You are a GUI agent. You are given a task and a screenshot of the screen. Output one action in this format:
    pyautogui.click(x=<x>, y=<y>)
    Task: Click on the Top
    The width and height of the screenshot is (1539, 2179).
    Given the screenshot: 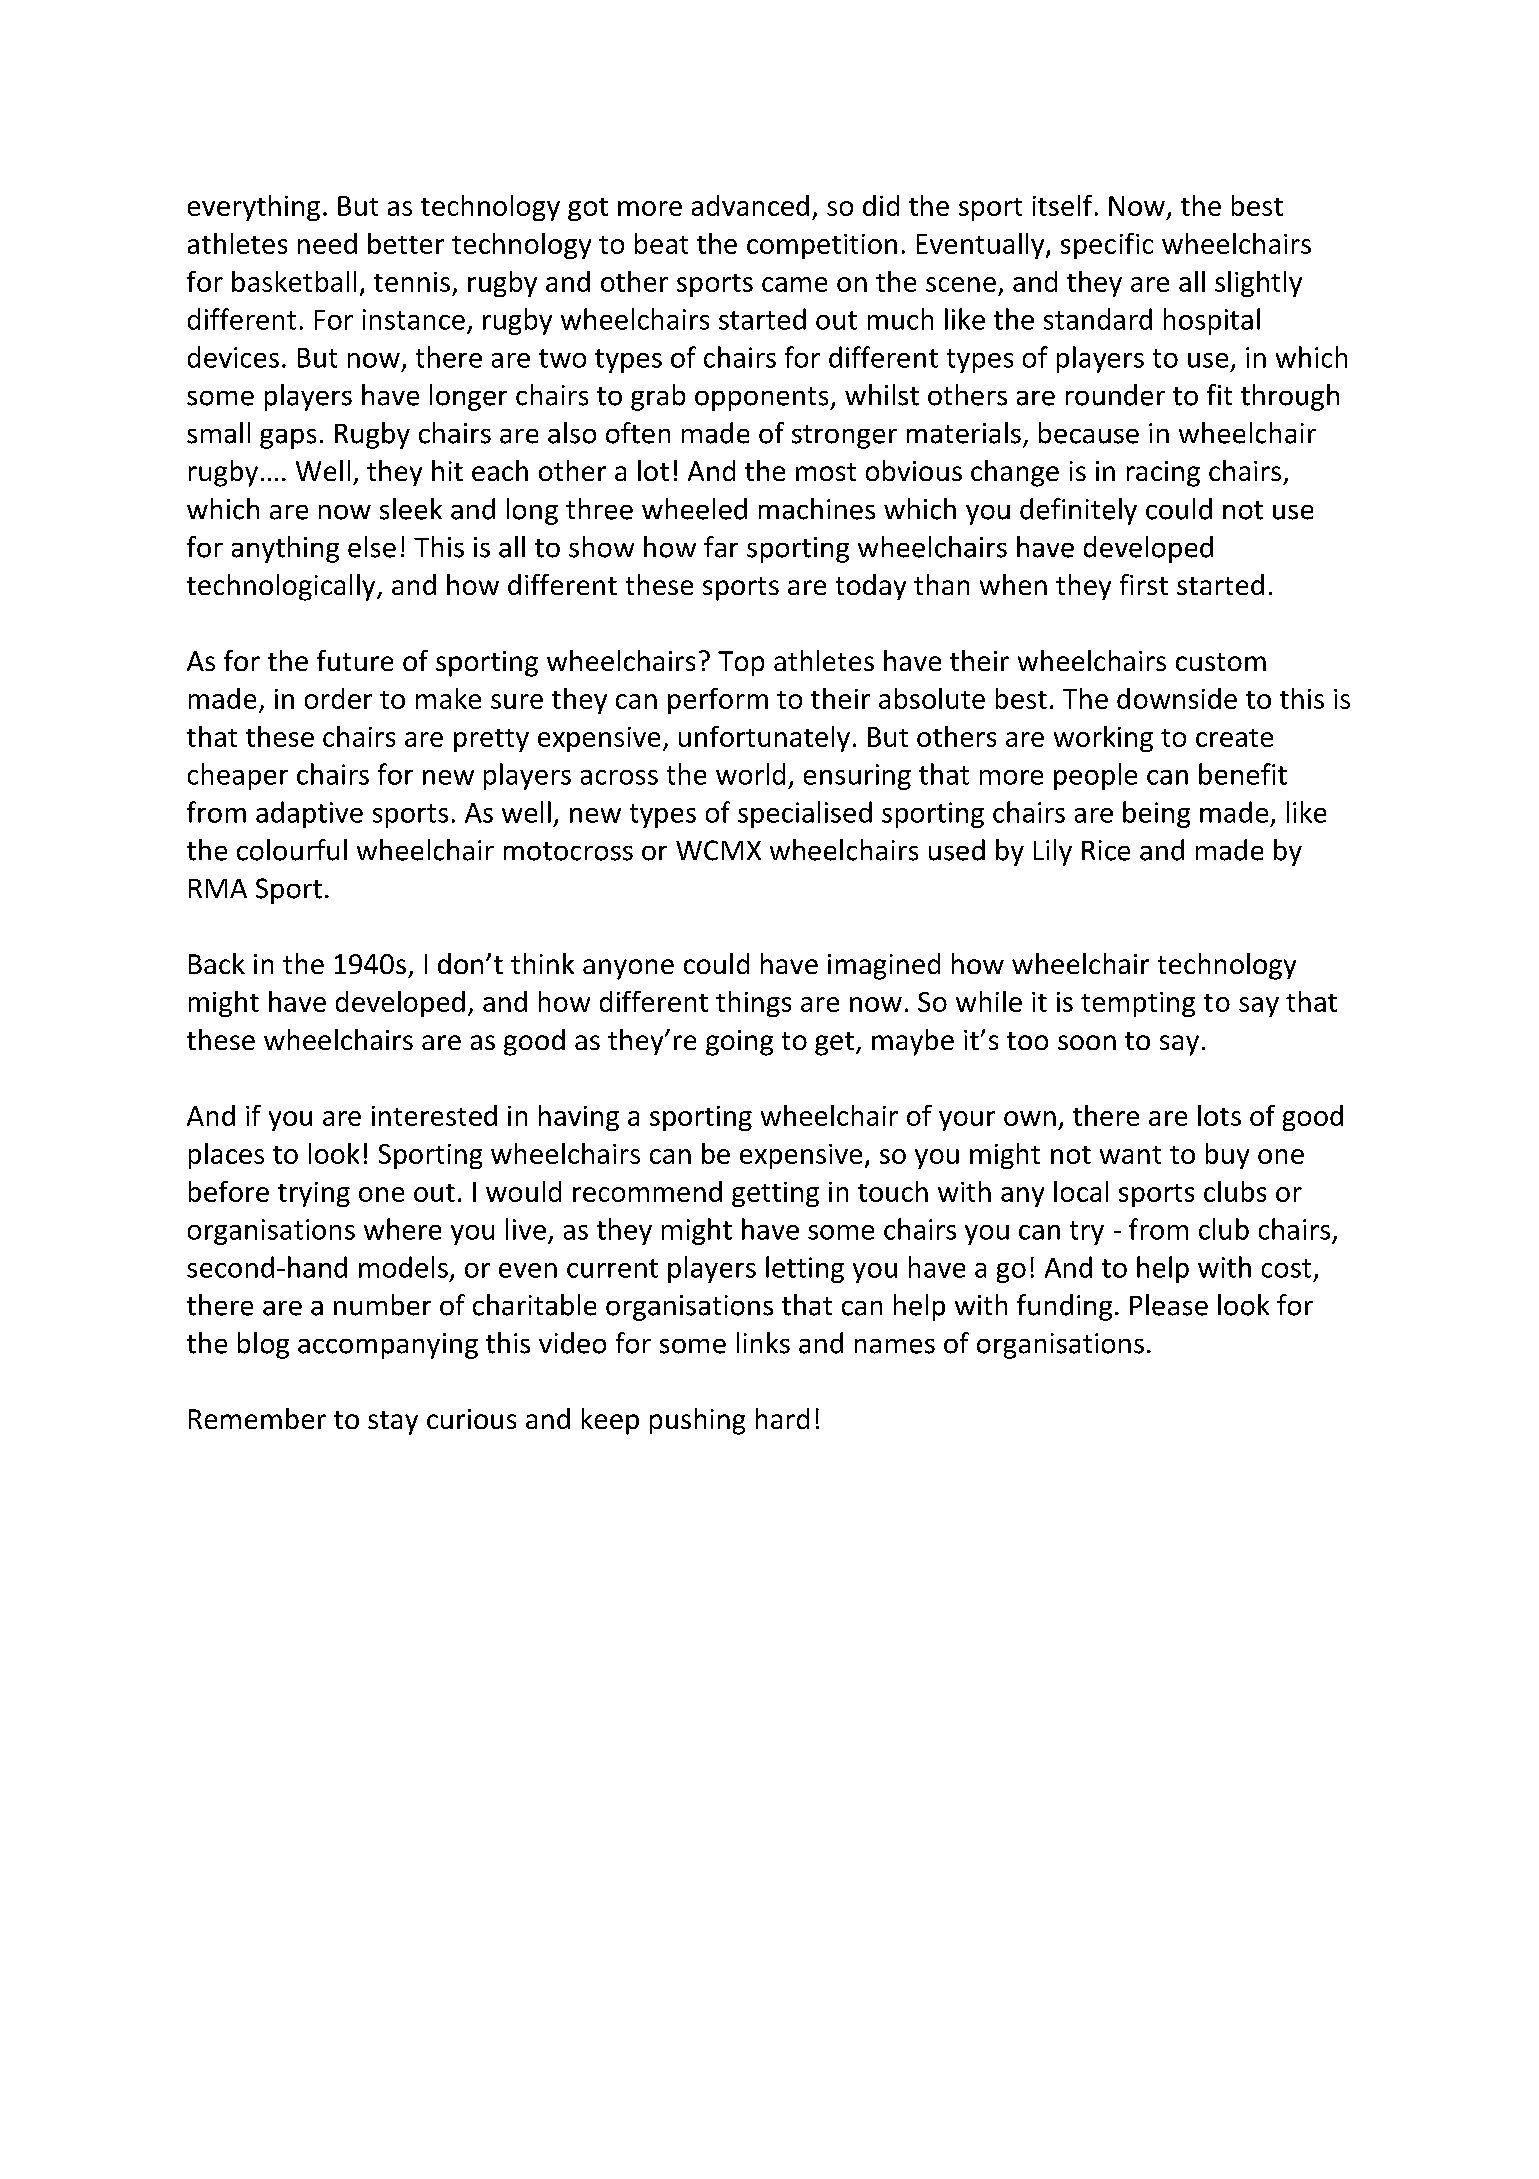 What is the action you would take?
    pyautogui.click(x=741, y=663)
